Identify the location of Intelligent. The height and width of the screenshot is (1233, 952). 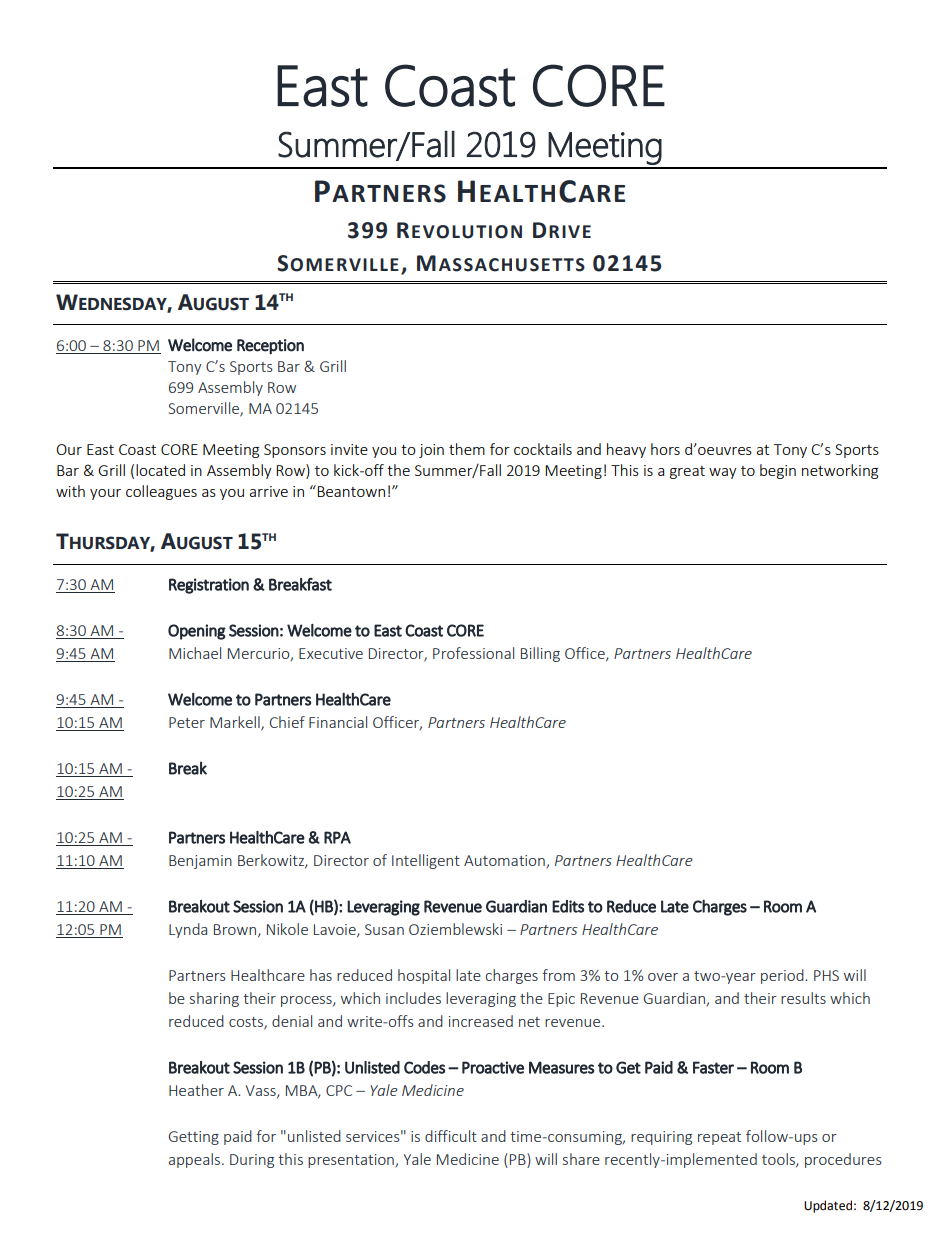
(426, 861).
